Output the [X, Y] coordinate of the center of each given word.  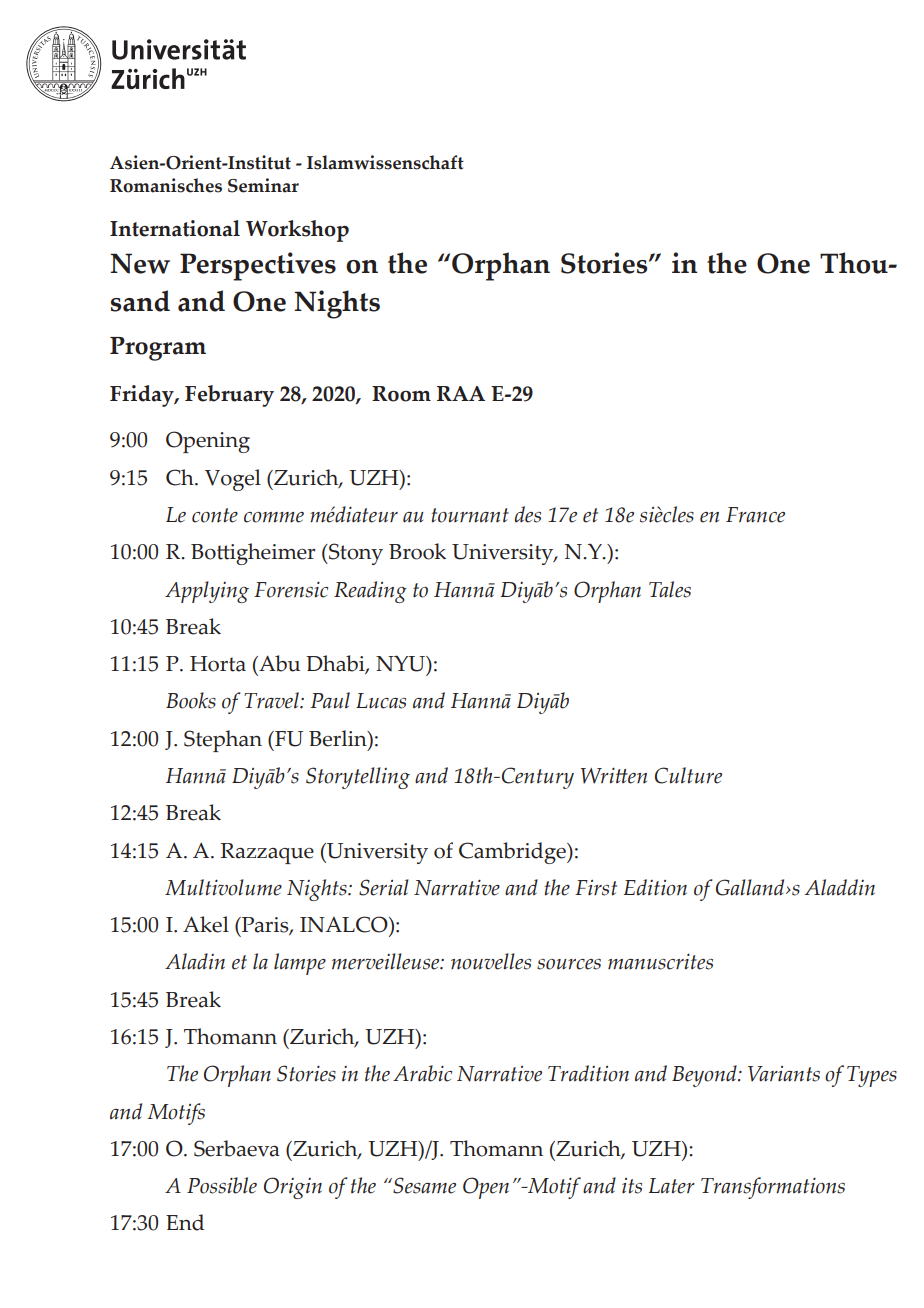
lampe [300, 964]
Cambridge [513, 853]
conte [215, 515]
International [175, 228]
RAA [461, 393]
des [528, 514]
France [755, 515]
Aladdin [840, 887]
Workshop [297, 231]
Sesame [423, 1185]
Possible [222, 1185]
